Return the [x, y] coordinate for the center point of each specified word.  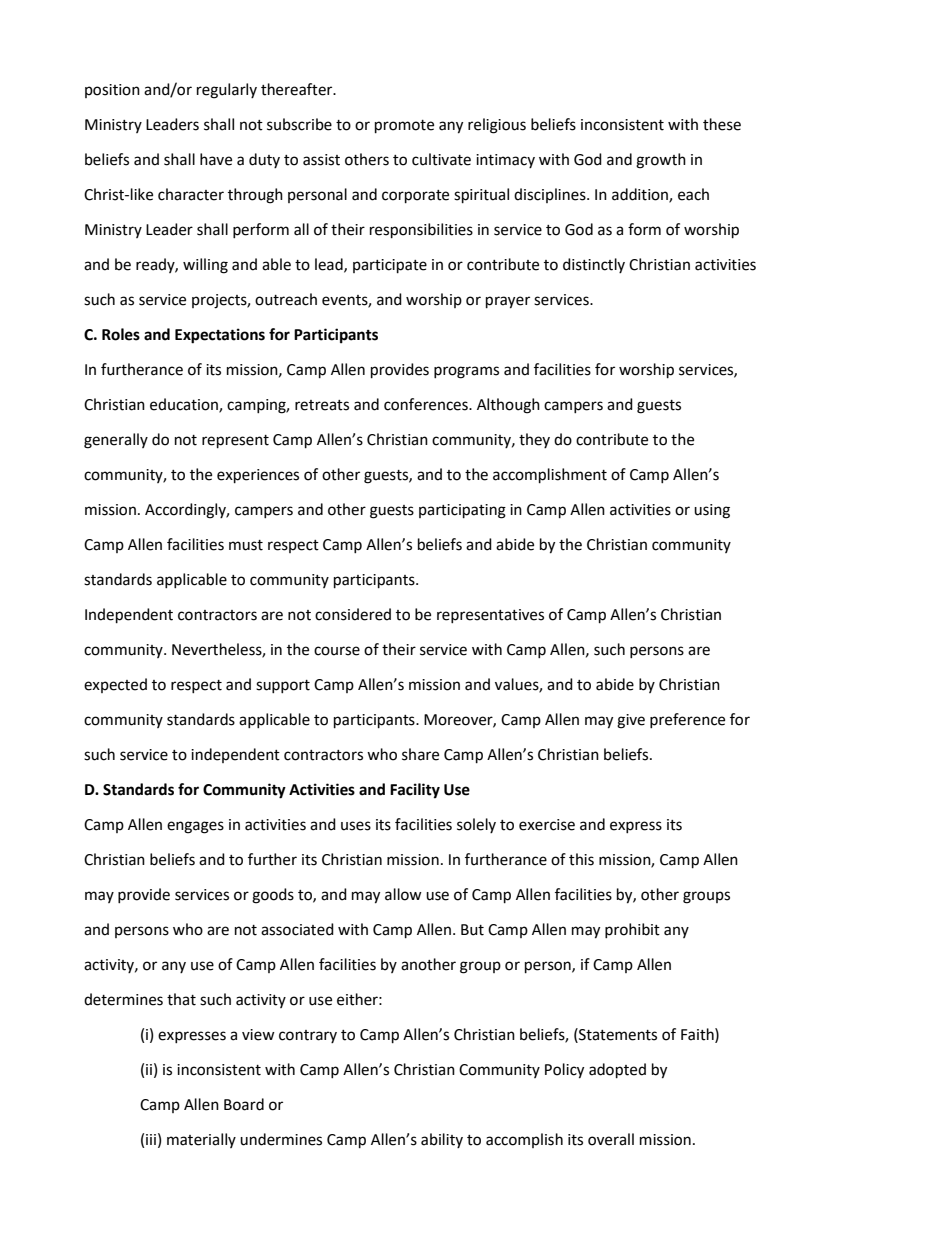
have [216, 159]
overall [611, 1139]
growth [661, 161]
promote [404, 127]
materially [201, 1140]
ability [442, 1140]
